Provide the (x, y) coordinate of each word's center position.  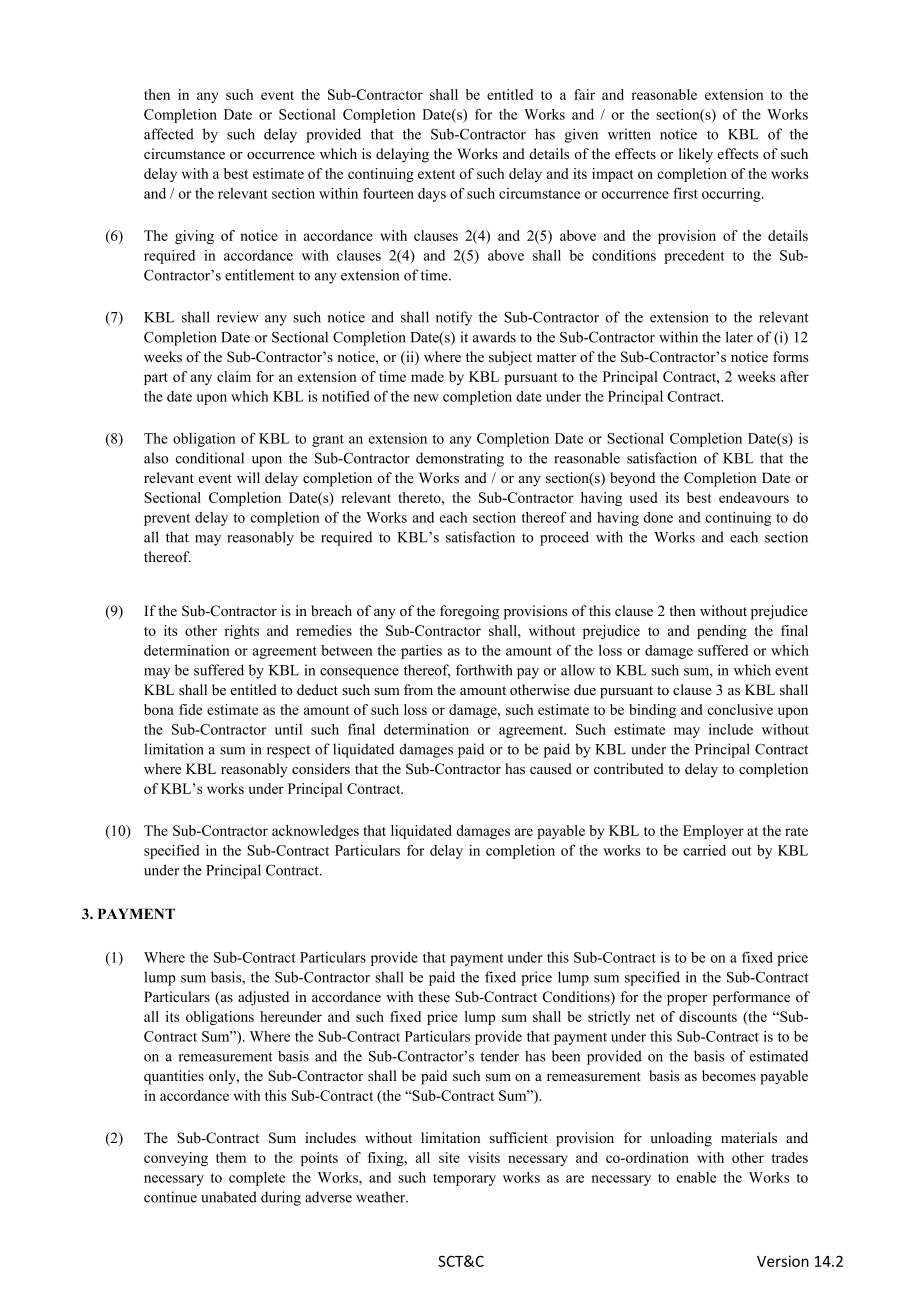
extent (436, 174)
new (426, 398)
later (739, 337)
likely (696, 155)
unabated (229, 1197)
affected (169, 134)
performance (751, 998)
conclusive (740, 709)
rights (241, 632)
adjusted (263, 998)
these (434, 996)
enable (696, 1177)
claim (234, 376)
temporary (464, 1180)
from (418, 689)
